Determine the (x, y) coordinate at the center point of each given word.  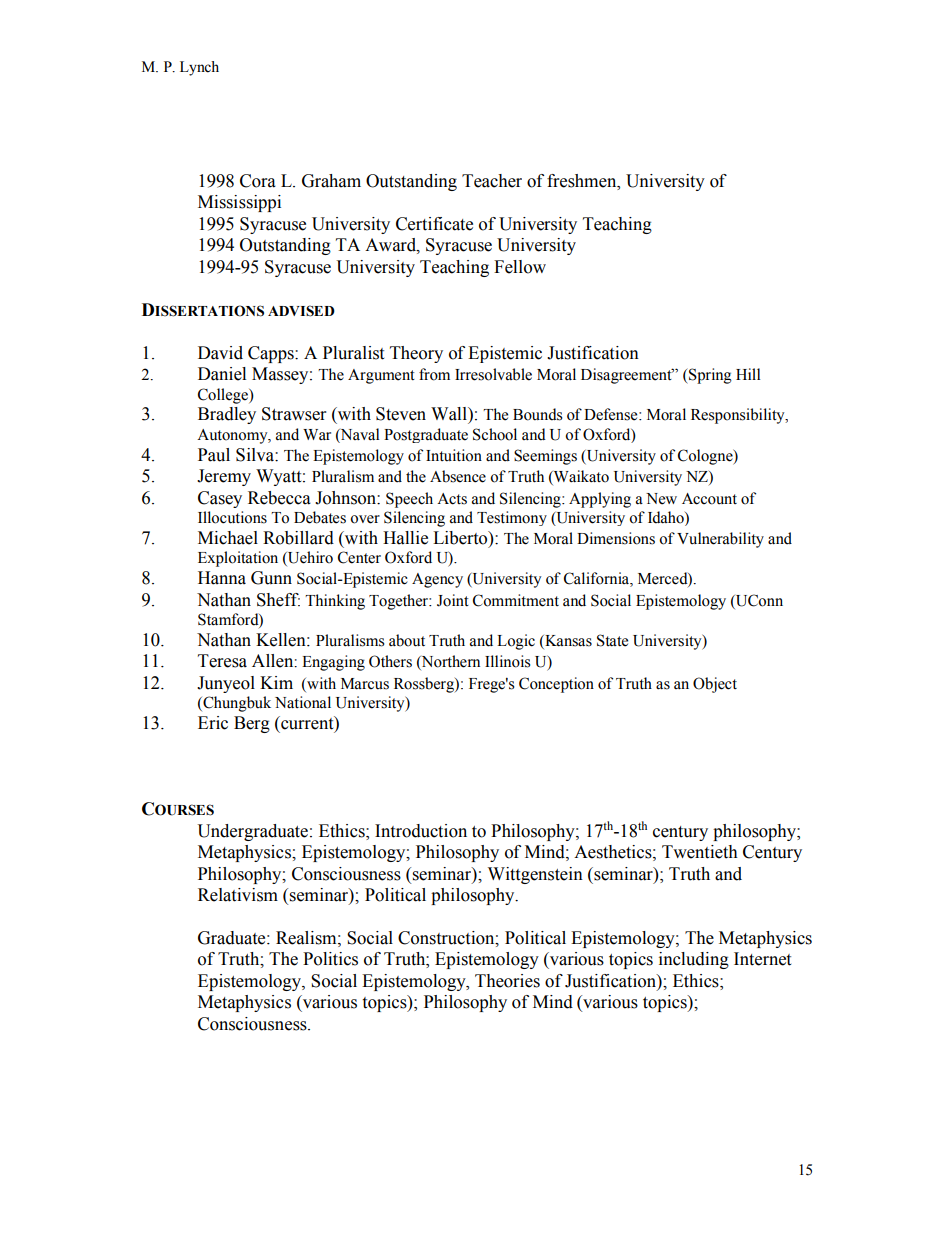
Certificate (434, 224)
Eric (213, 723)
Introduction (421, 831)
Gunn (271, 578)
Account (709, 499)
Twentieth (700, 852)
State (612, 640)
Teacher (492, 181)
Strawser (294, 414)
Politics (330, 959)
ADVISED (301, 311)
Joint (453, 600)
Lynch (199, 68)
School (495, 434)
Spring (709, 376)
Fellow (520, 267)
